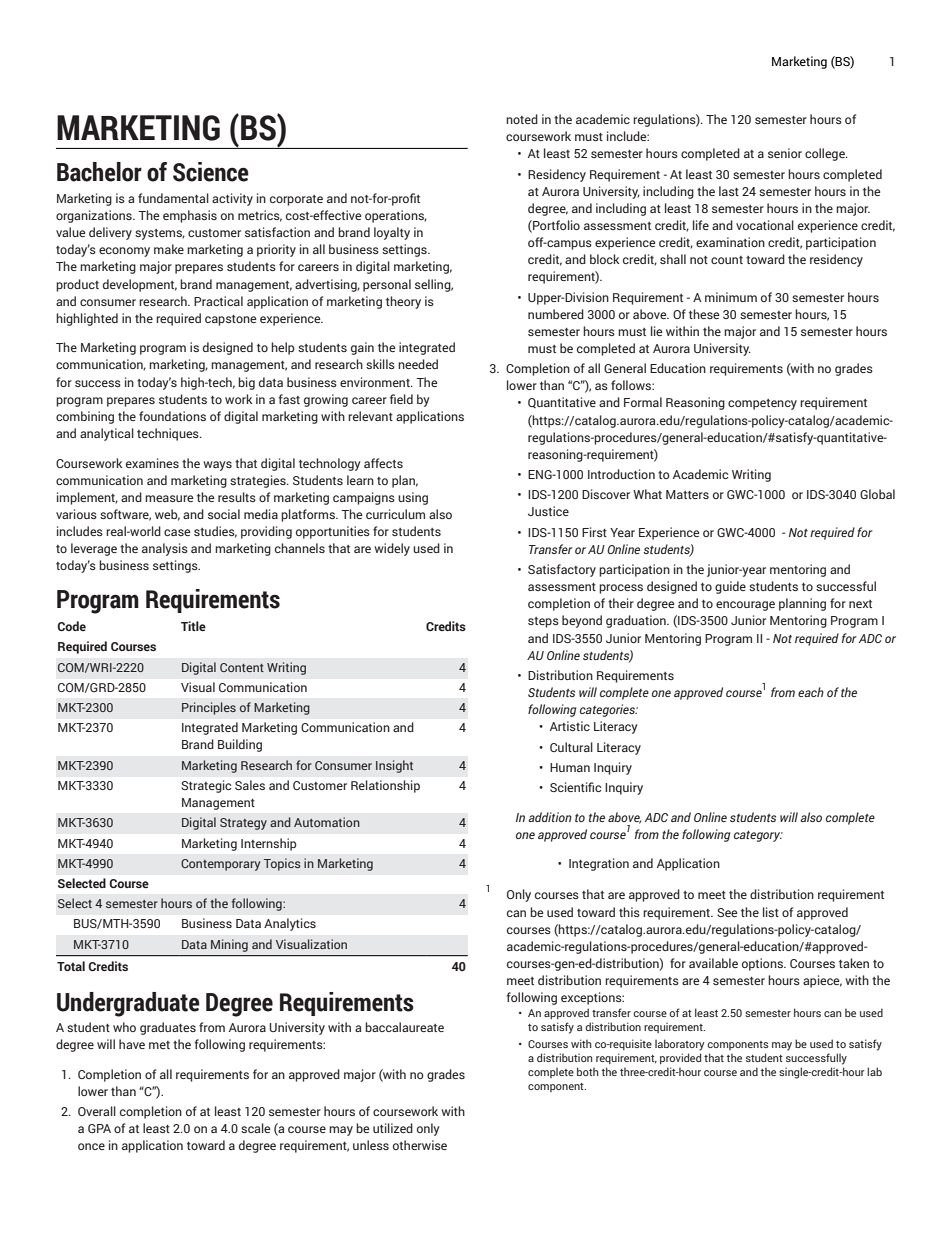 Image resolution: width=952 pixels, height=1233 pixels. What do you see at coordinates (785, 153) in the screenshot?
I see `senior` at bounding box center [785, 153].
